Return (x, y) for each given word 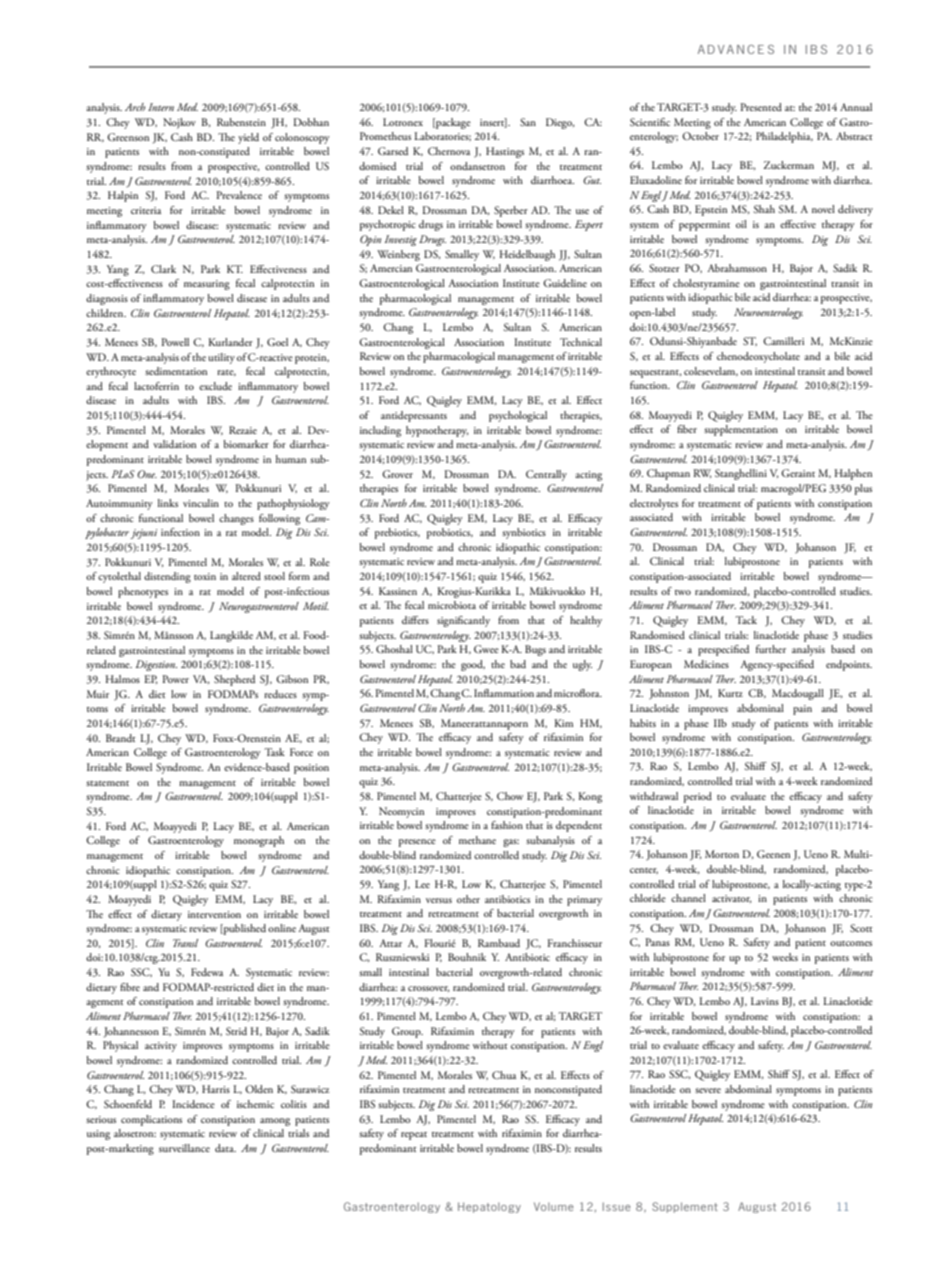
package (452, 123)
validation (174, 444)
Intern (161, 107)
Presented (761, 107)
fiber (687, 429)
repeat (414, 1136)
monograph (259, 841)
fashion (507, 825)
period (698, 797)
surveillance (184, 1148)
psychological (518, 416)
